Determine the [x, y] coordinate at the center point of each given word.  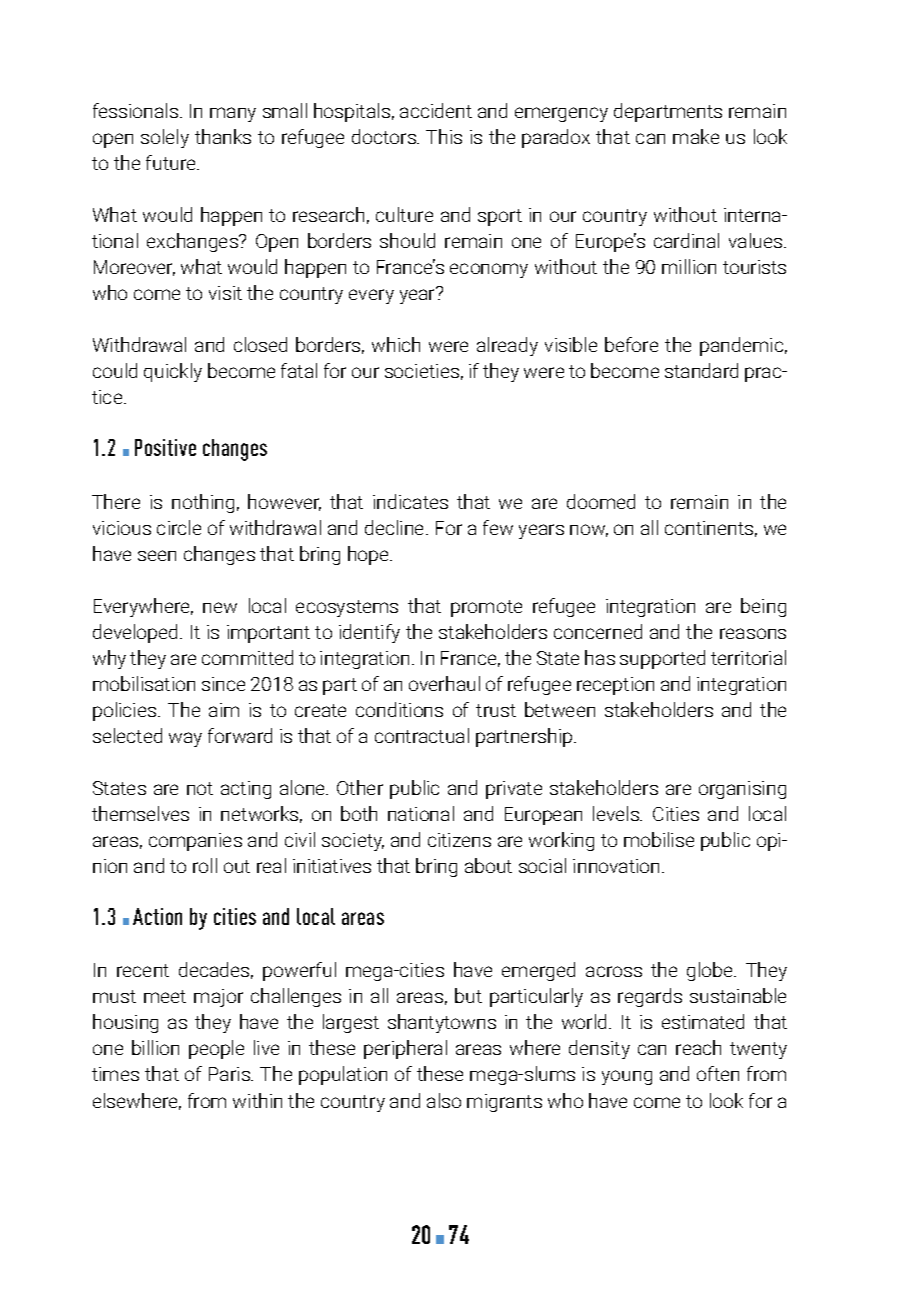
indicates [410, 501]
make [696, 136]
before [631, 344]
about [488, 865]
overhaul [444, 683]
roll [205, 865]
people [216, 1049]
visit [225, 293]
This [444, 136]
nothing [203, 503]
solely [165, 138]
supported [662, 659]
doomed [601, 501]
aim [224, 710]
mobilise [659, 839]
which [396, 344]
